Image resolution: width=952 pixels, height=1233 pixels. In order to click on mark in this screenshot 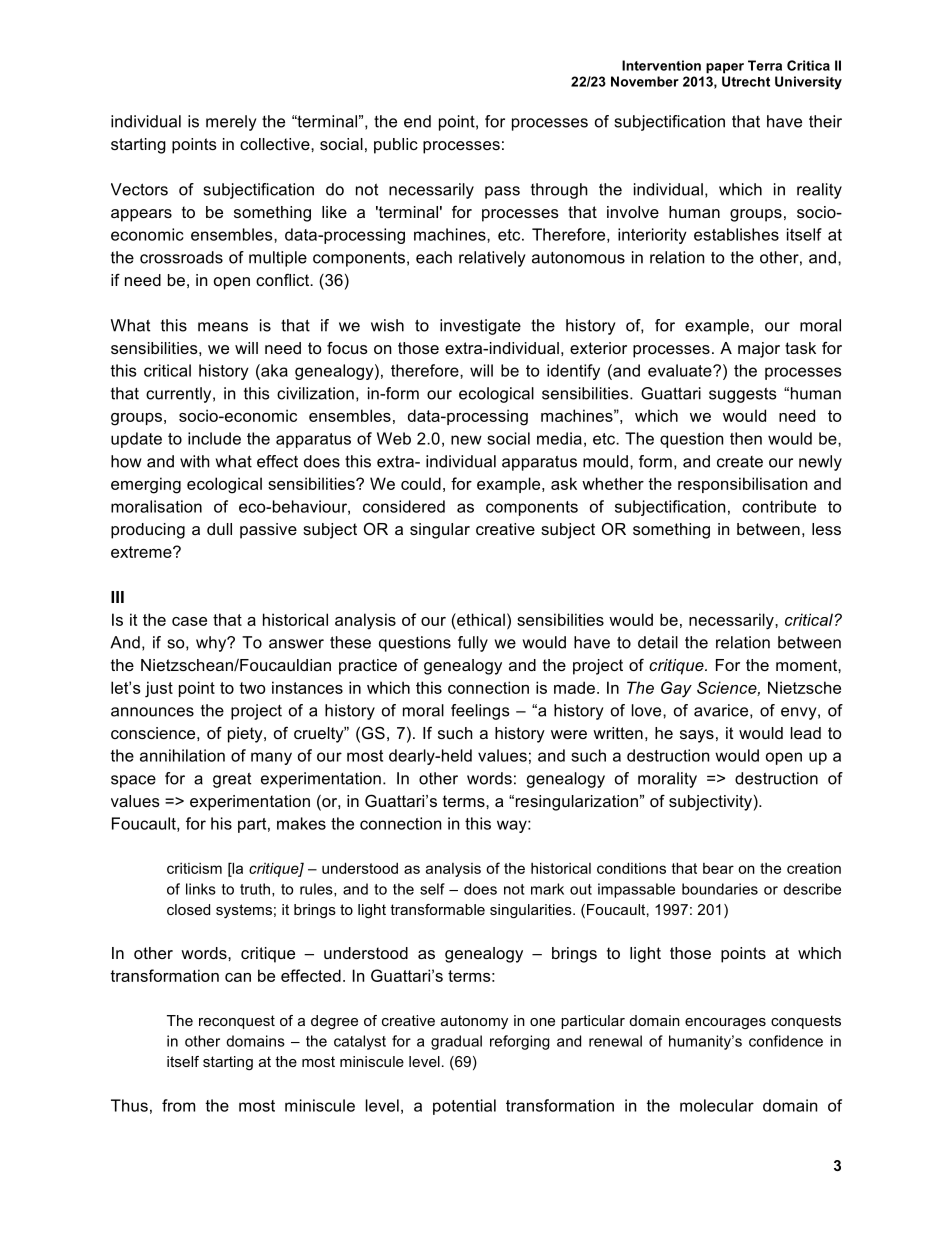, I will do `click(547, 889)`.
